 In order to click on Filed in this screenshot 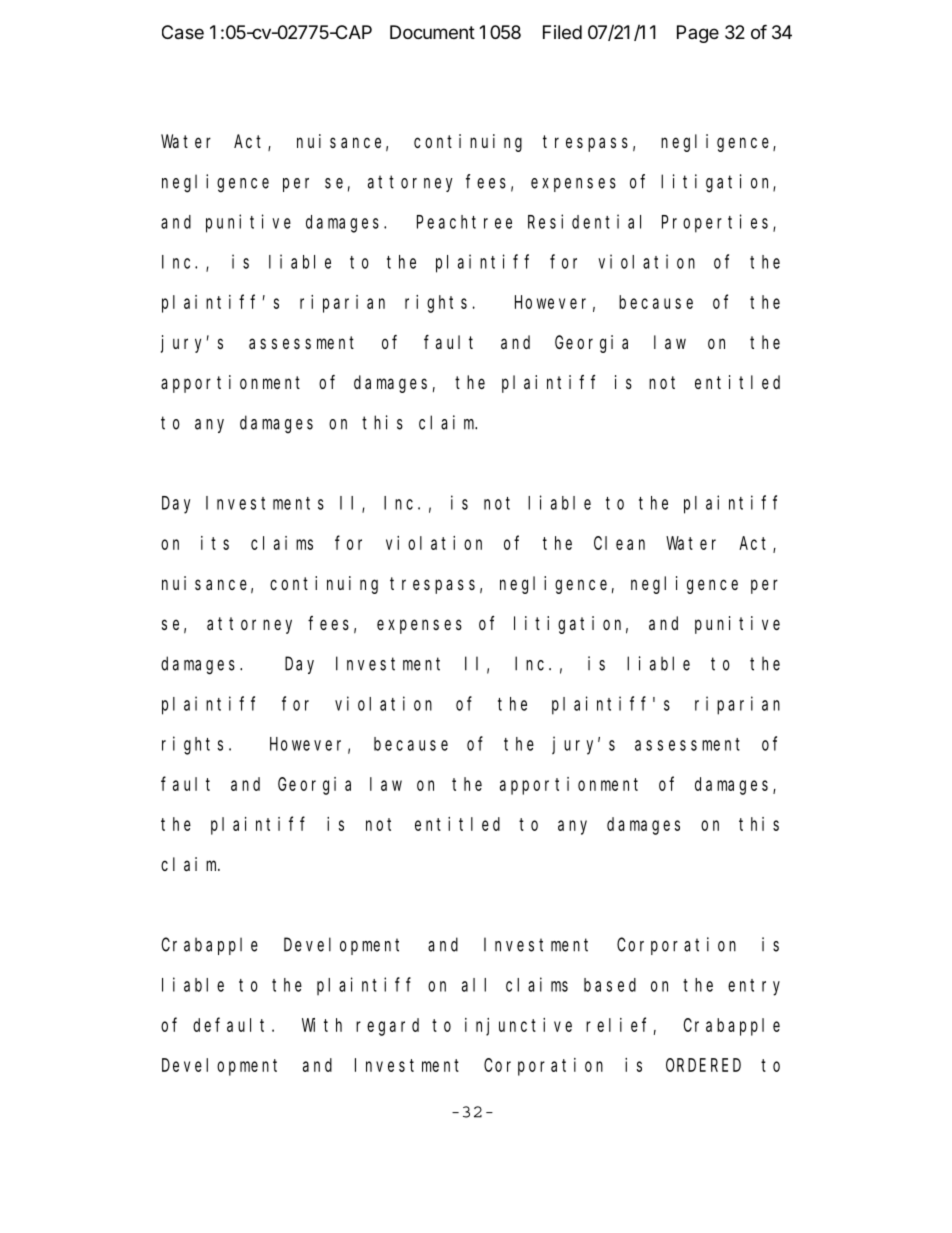, I will do `click(562, 32)`.
